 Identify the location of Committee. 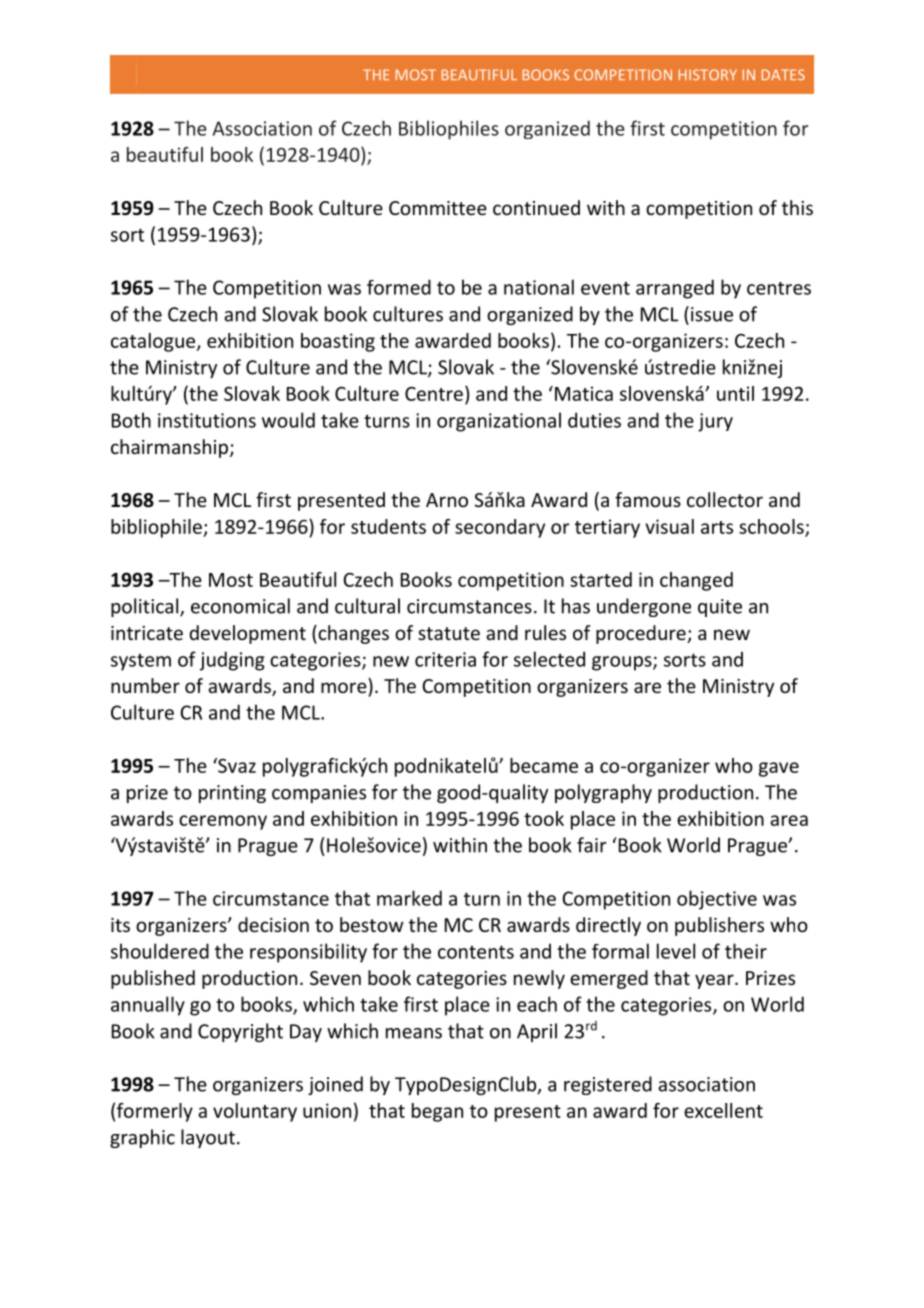
(438, 208).
